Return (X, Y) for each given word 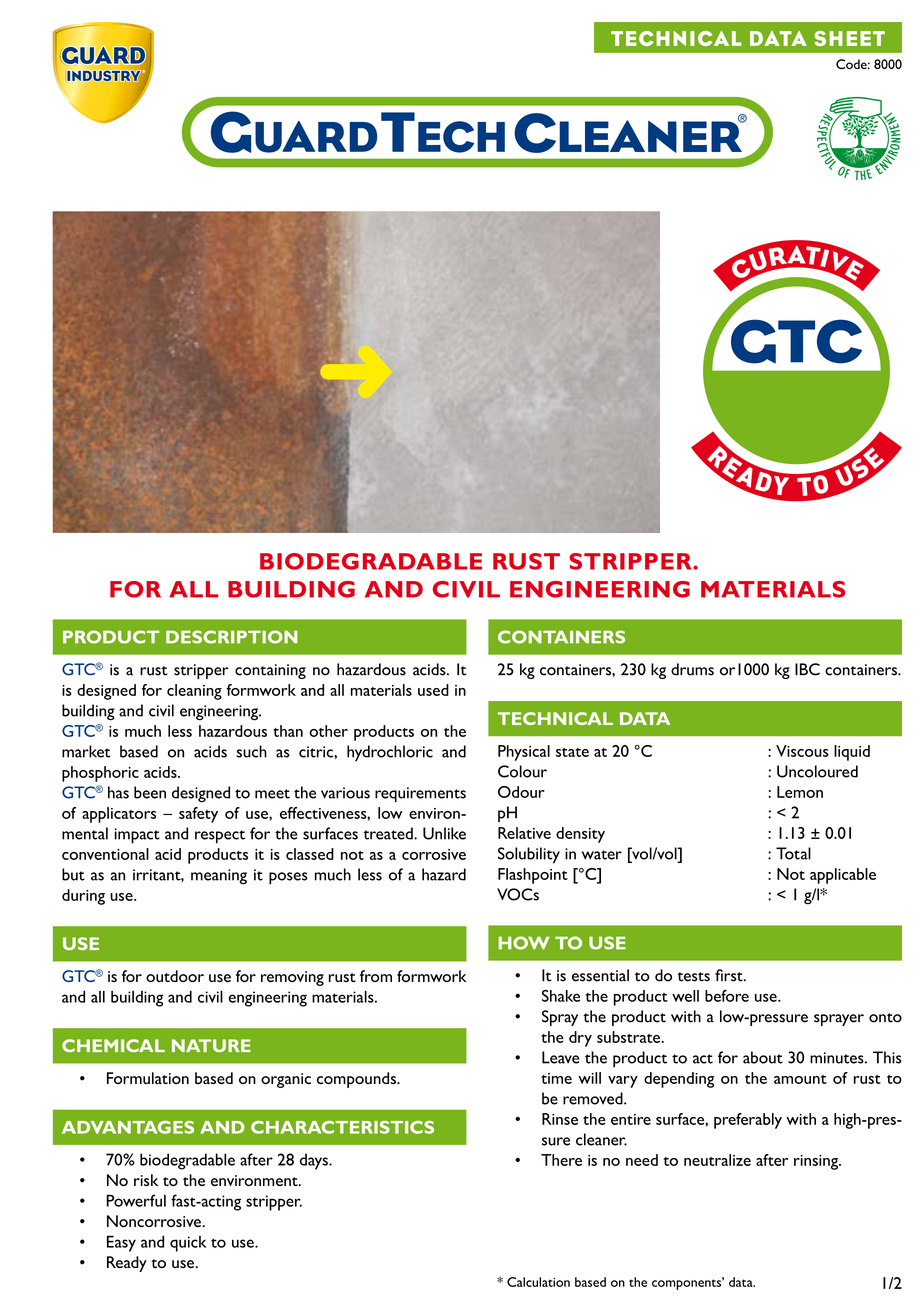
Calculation (538, 1282)
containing (270, 671)
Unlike (444, 833)
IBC (807, 669)
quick (188, 1244)
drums (692, 669)
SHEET (849, 38)
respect (220, 837)
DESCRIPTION (232, 637)
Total (793, 853)
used (433, 690)
